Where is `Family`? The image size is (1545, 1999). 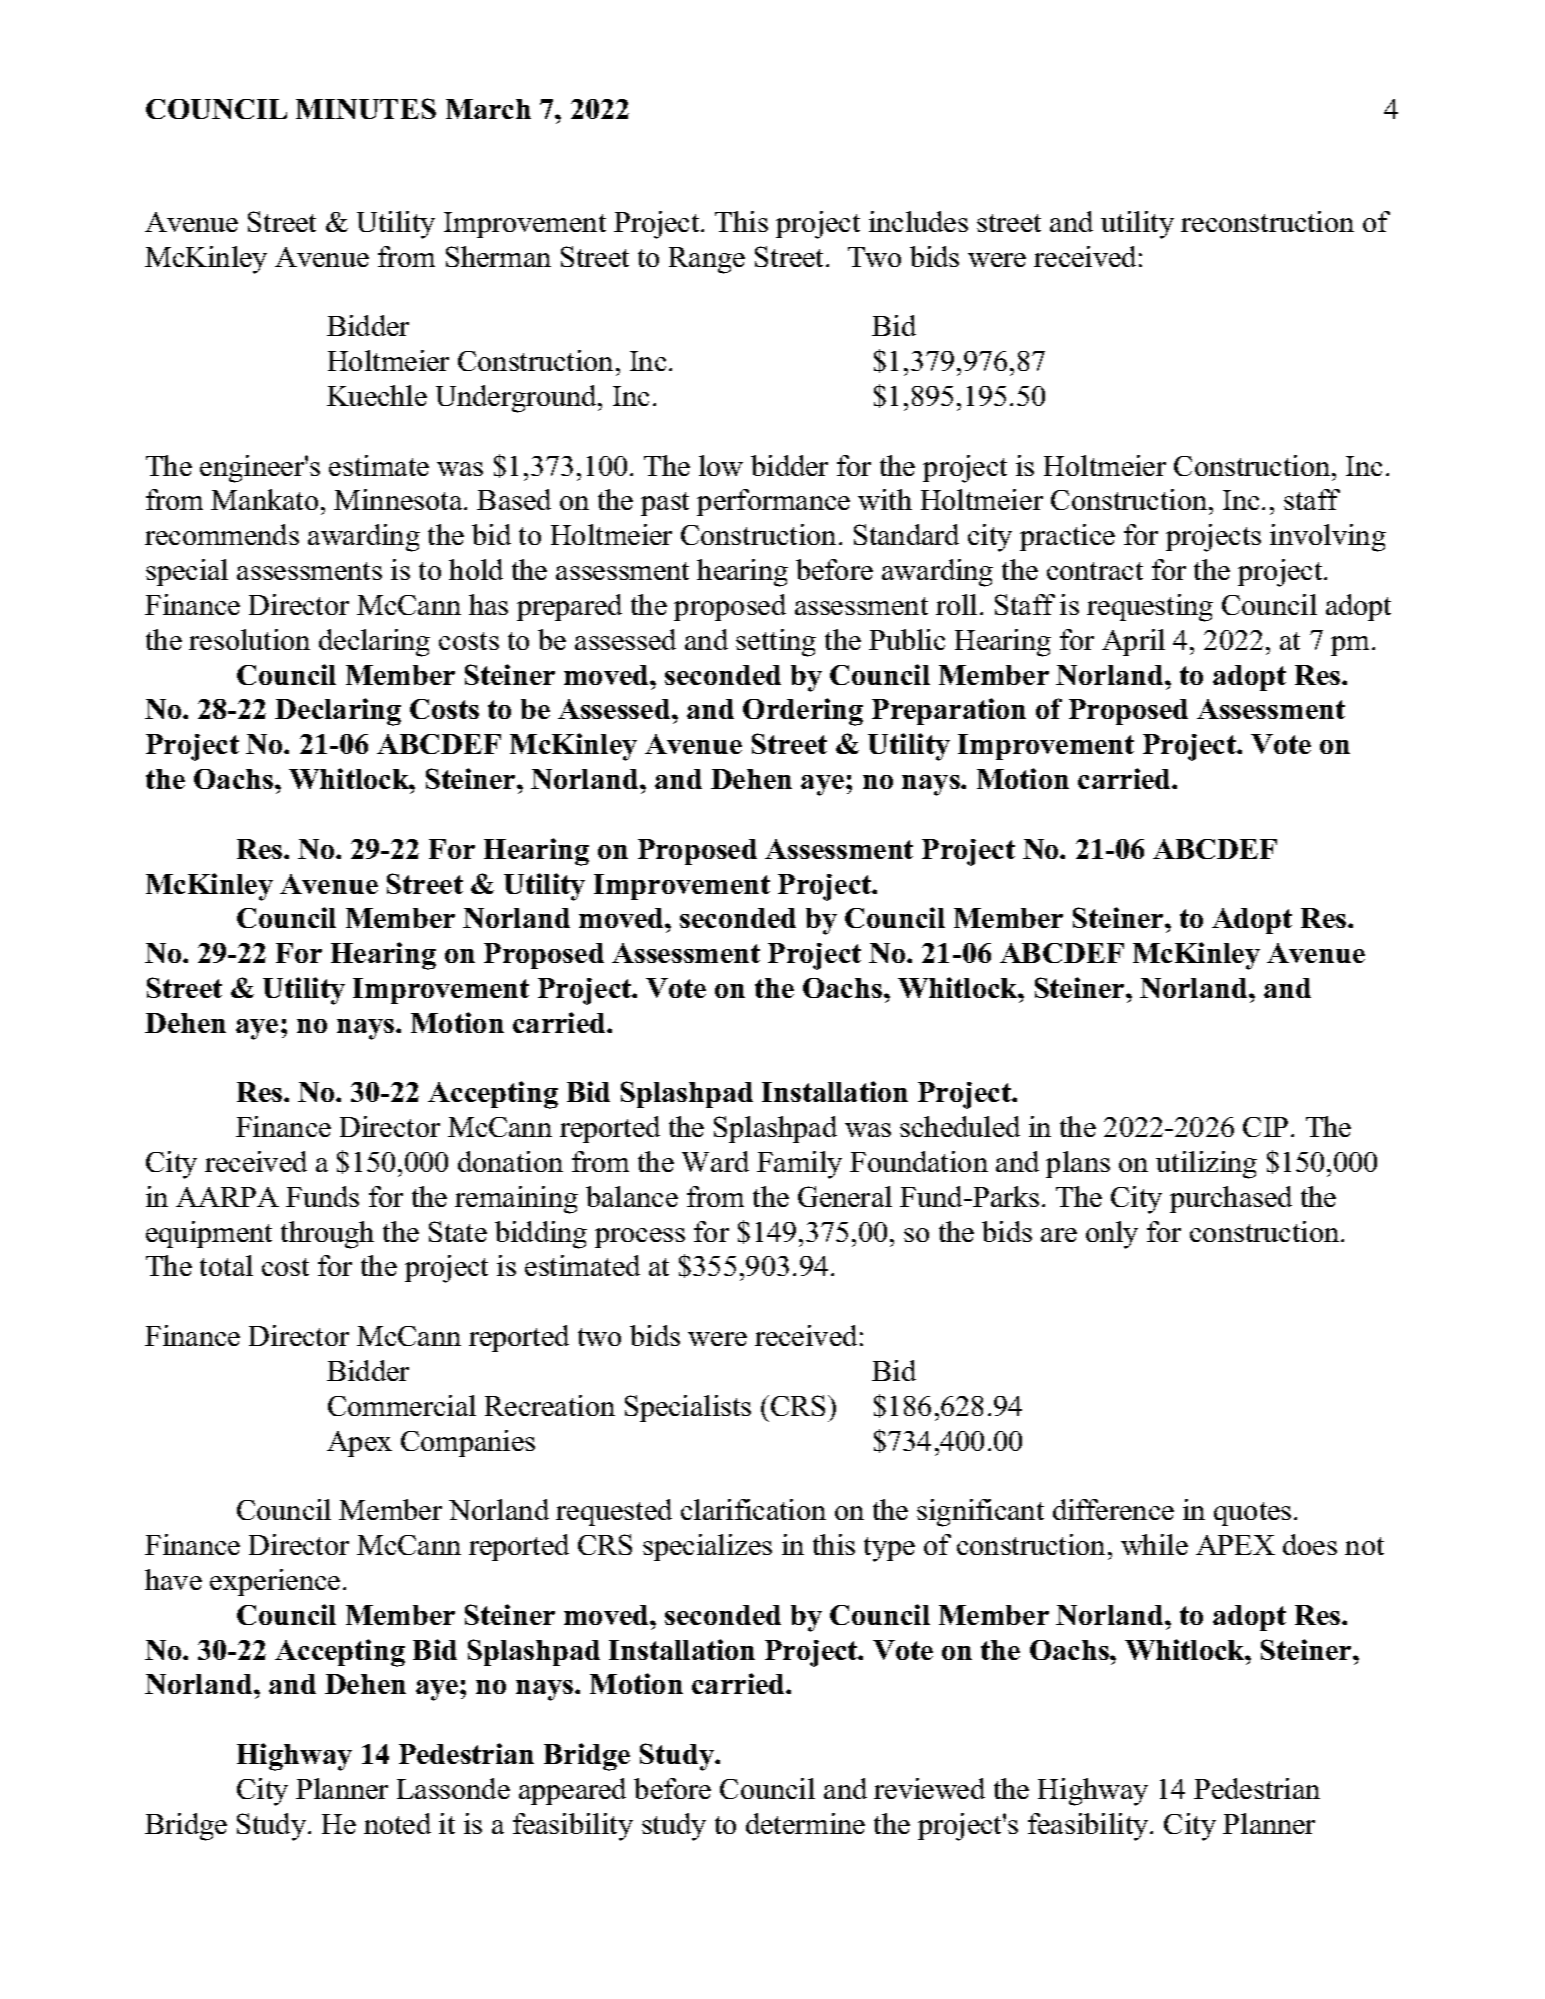
Family is located at coordinates (799, 1165).
